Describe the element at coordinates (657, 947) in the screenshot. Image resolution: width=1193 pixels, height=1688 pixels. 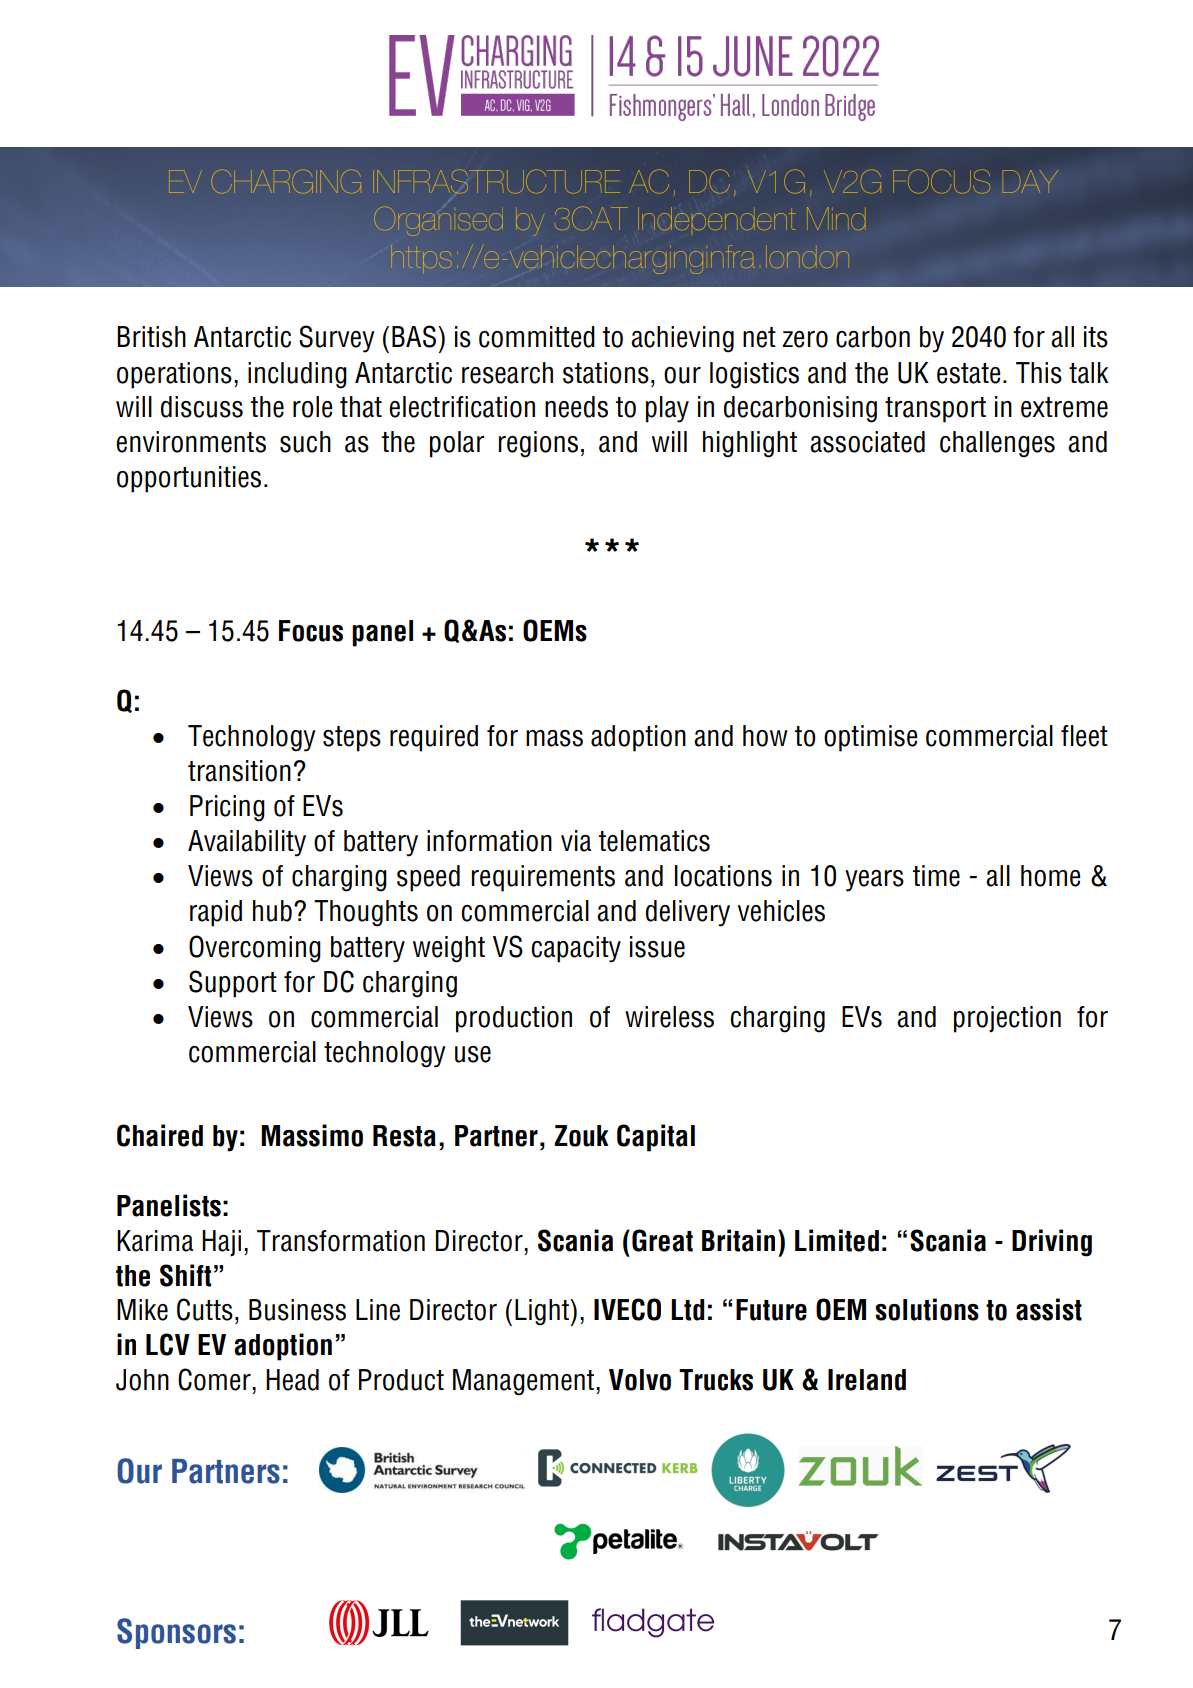
I see `issue` at that location.
